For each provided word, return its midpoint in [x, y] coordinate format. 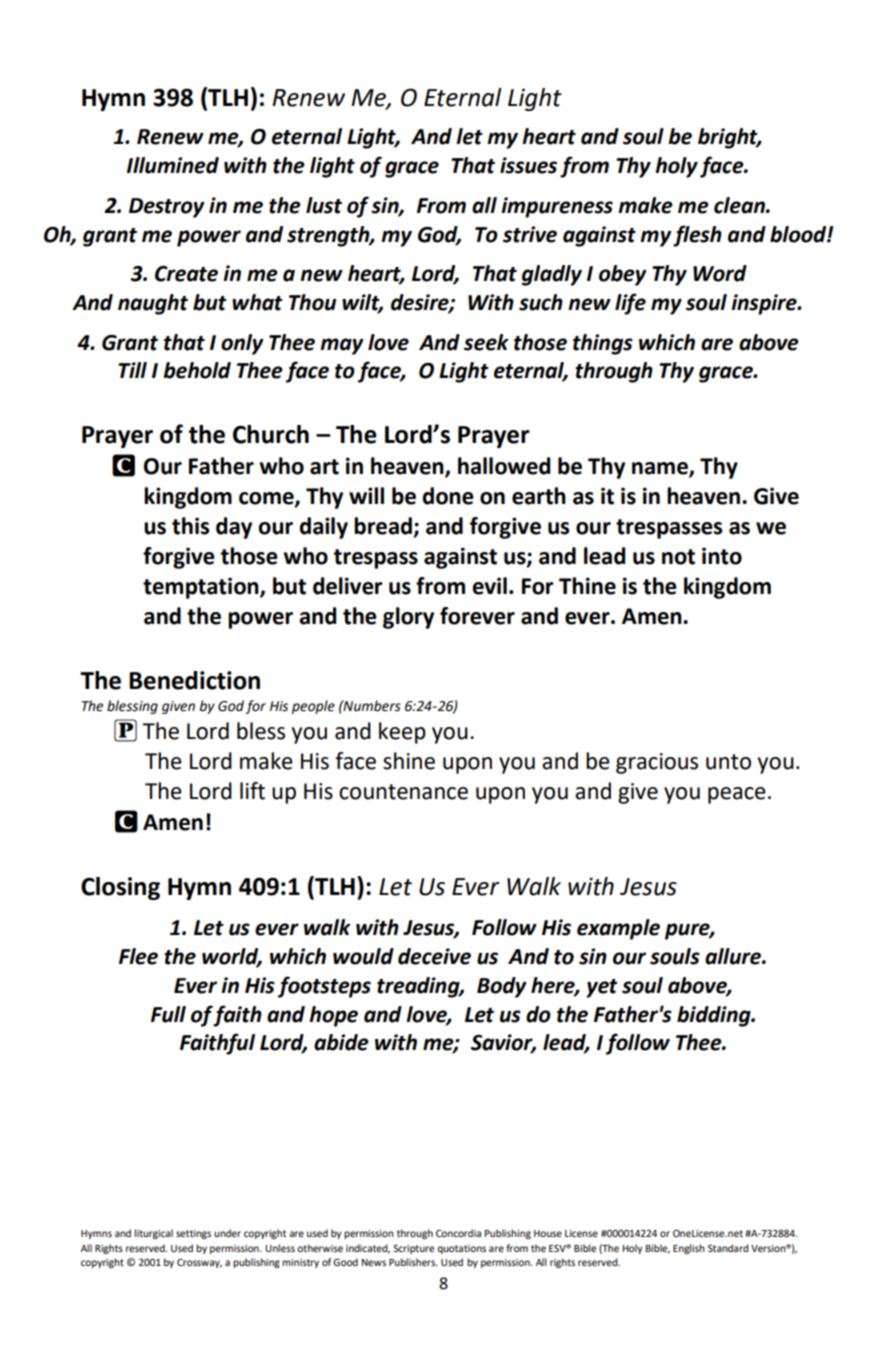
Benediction [194, 680]
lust [324, 205]
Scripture [413, 1249]
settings [193, 1234]
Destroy [167, 208]
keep [402, 733]
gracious [657, 763]
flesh [697, 236]
